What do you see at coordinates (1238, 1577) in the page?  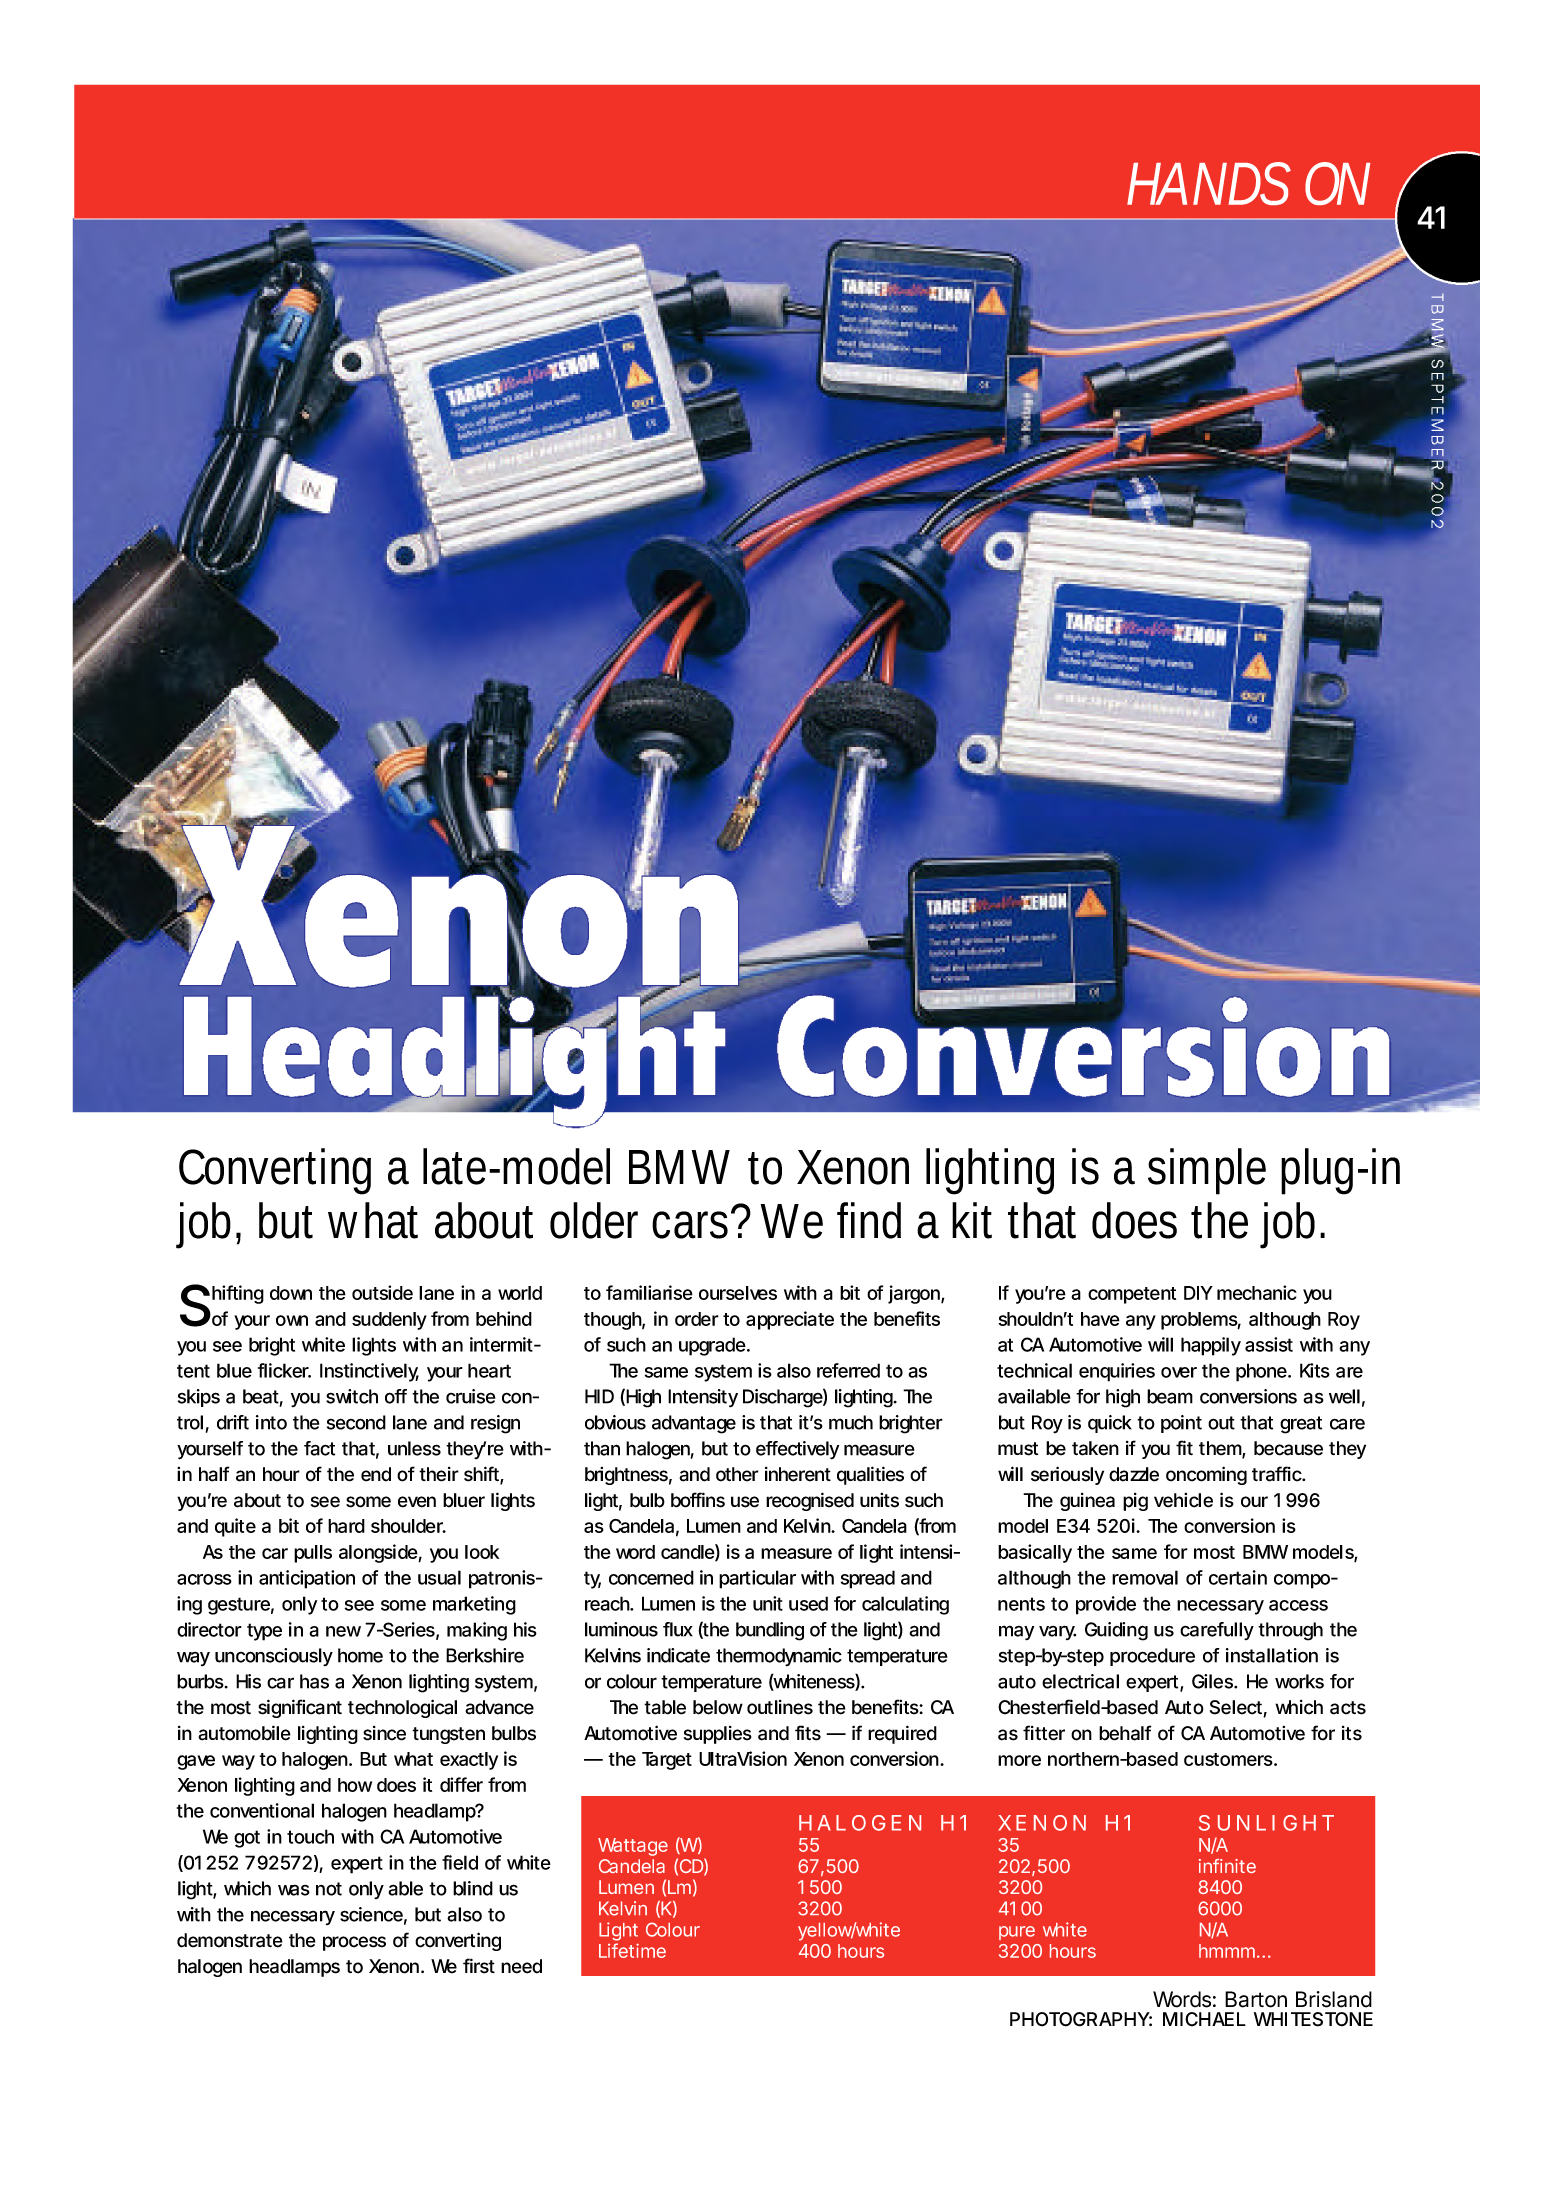 I see `certain` at bounding box center [1238, 1577].
